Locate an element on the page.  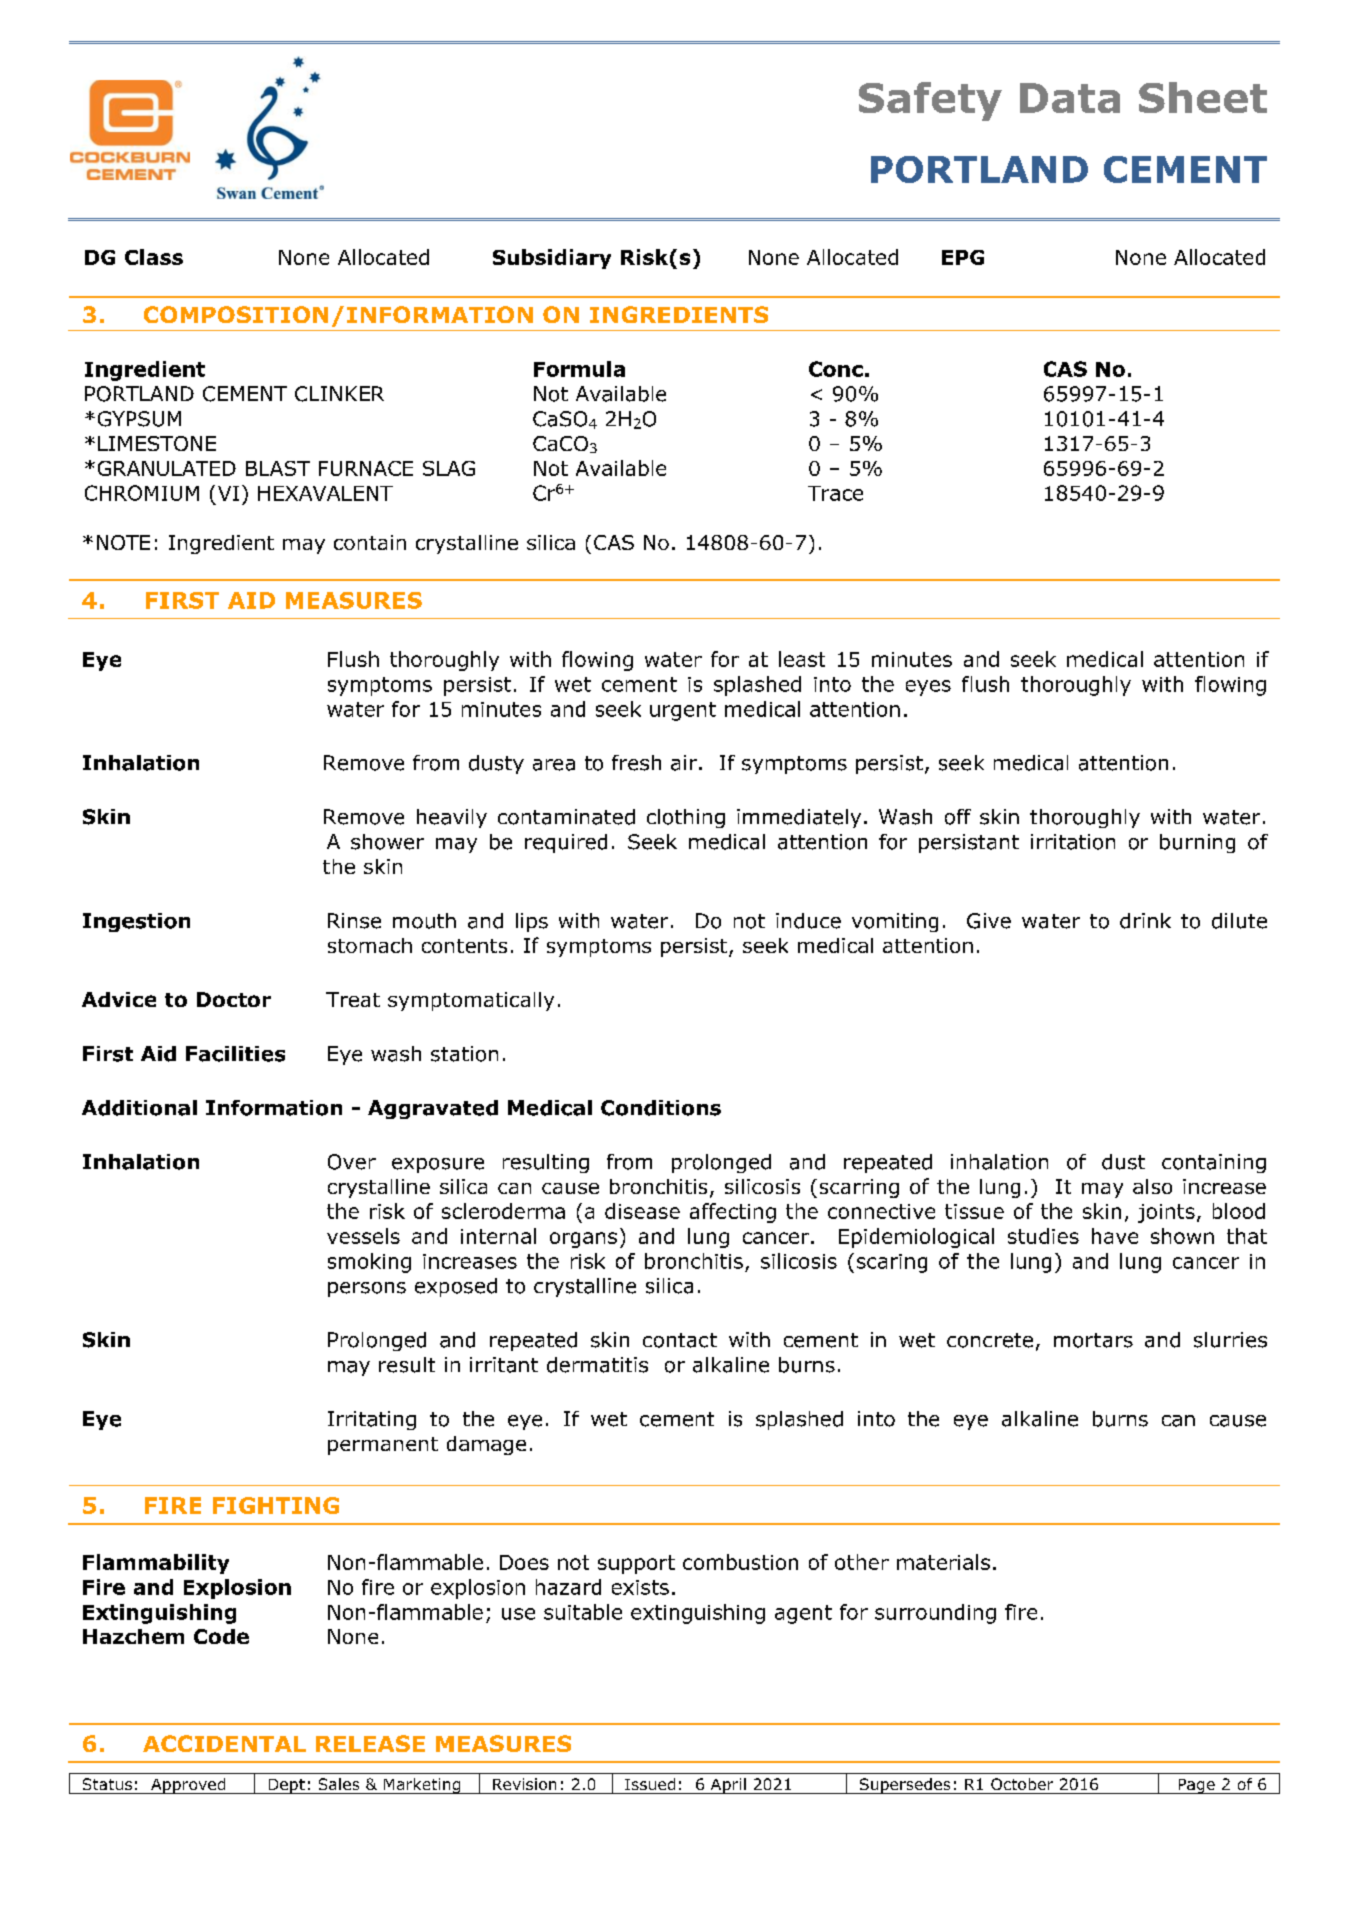
drink is located at coordinates (1145, 921).
